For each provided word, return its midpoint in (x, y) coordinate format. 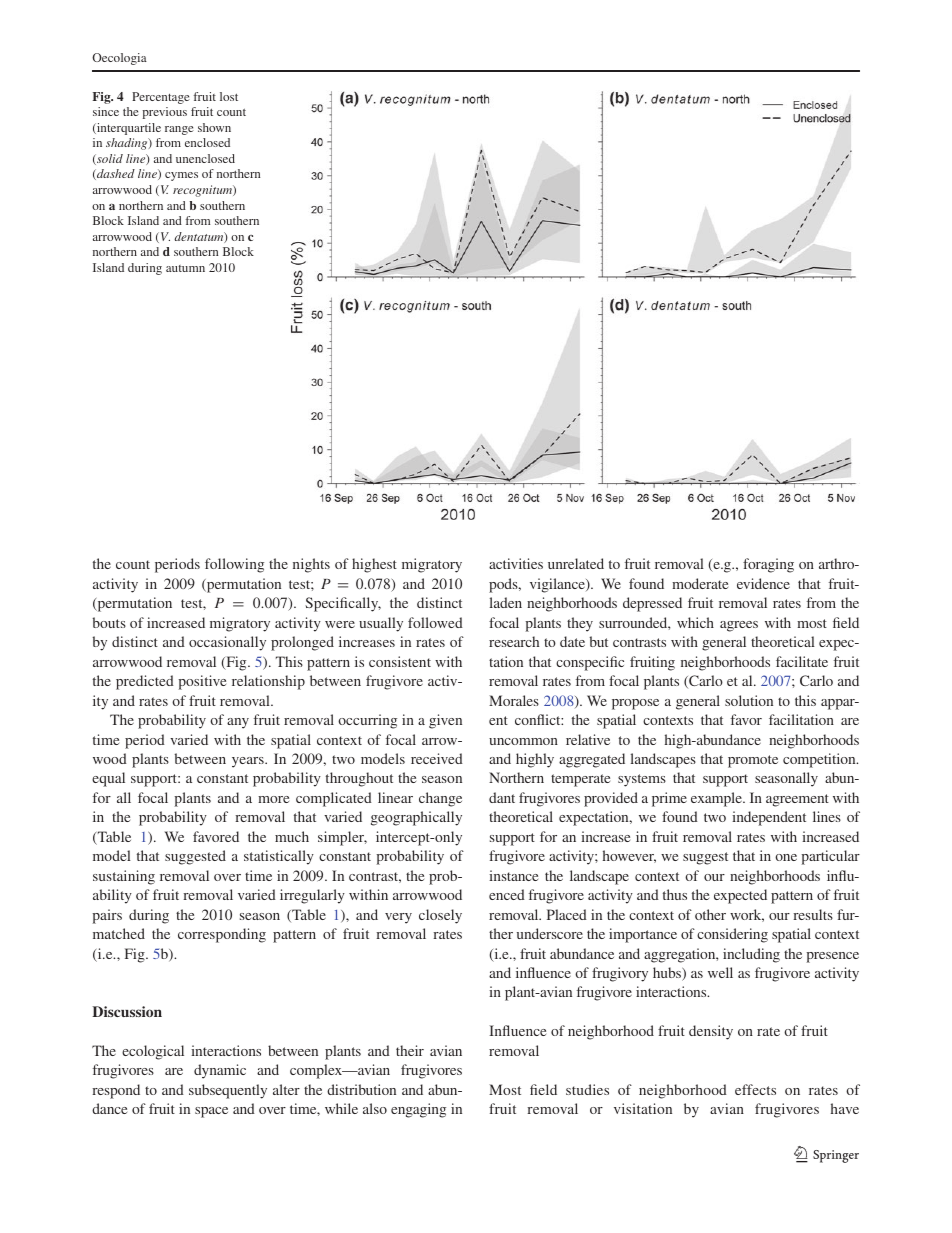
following (234, 565)
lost (229, 96)
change (440, 799)
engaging (418, 1110)
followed (435, 622)
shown (214, 127)
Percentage (161, 98)
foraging (768, 565)
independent (769, 818)
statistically (279, 857)
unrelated (576, 563)
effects (755, 1089)
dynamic (220, 1071)
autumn (185, 268)
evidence (763, 583)
